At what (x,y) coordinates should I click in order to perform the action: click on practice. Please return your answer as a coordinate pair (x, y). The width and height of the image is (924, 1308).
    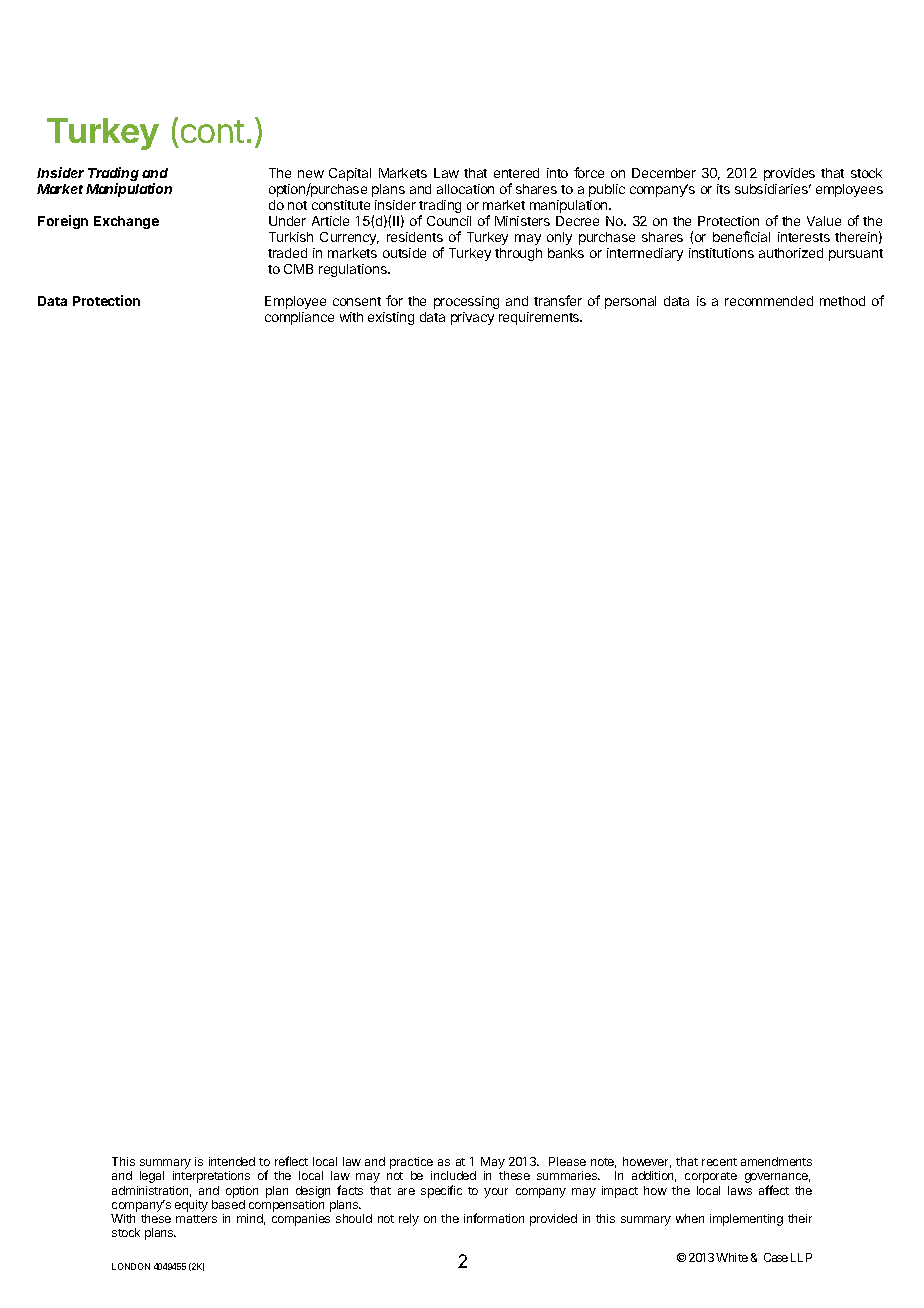
    Looking at the image, I should click on (411, 1163).
